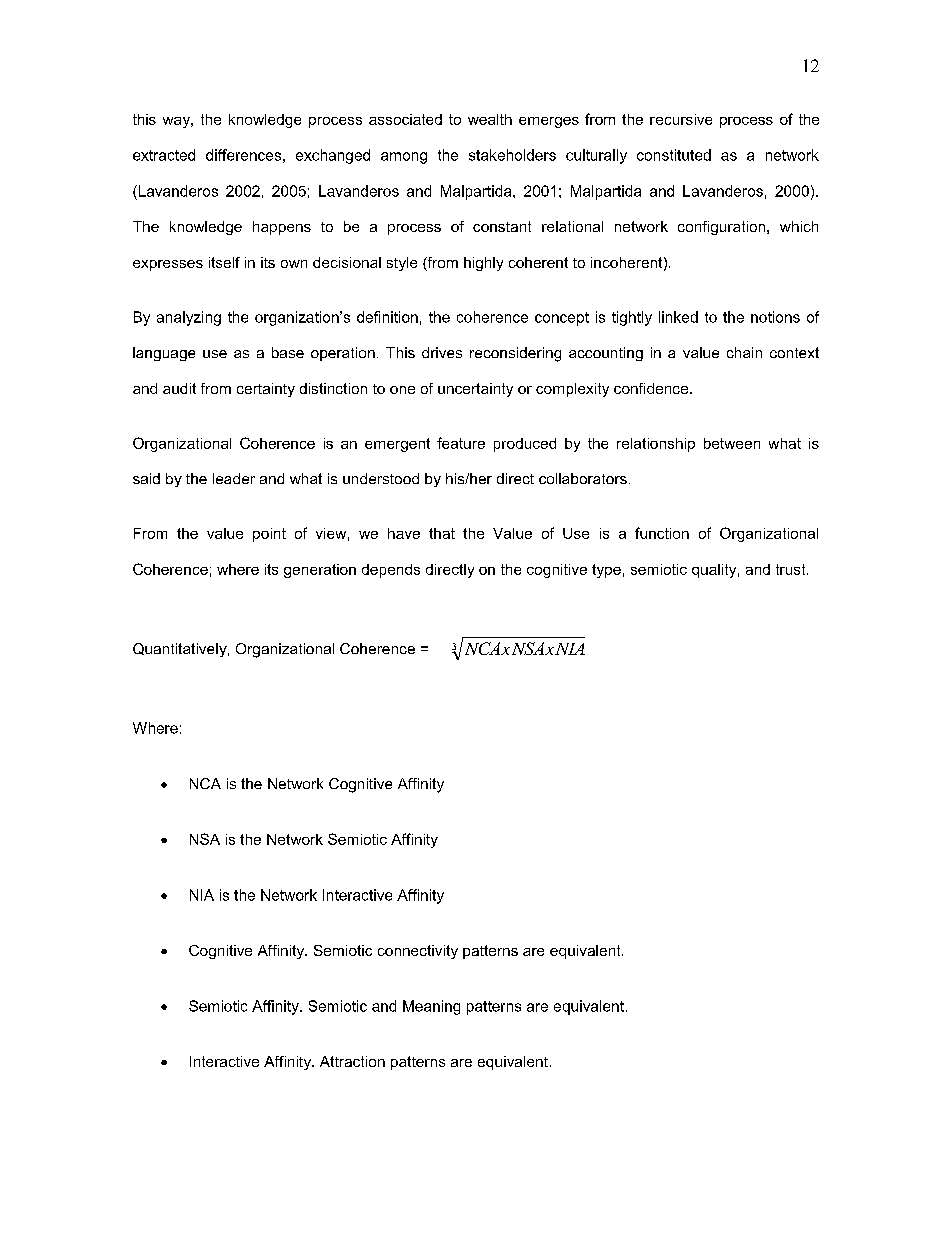  Describe the element at coordinates (442, 352) in the page. I see `drives` at that location.
